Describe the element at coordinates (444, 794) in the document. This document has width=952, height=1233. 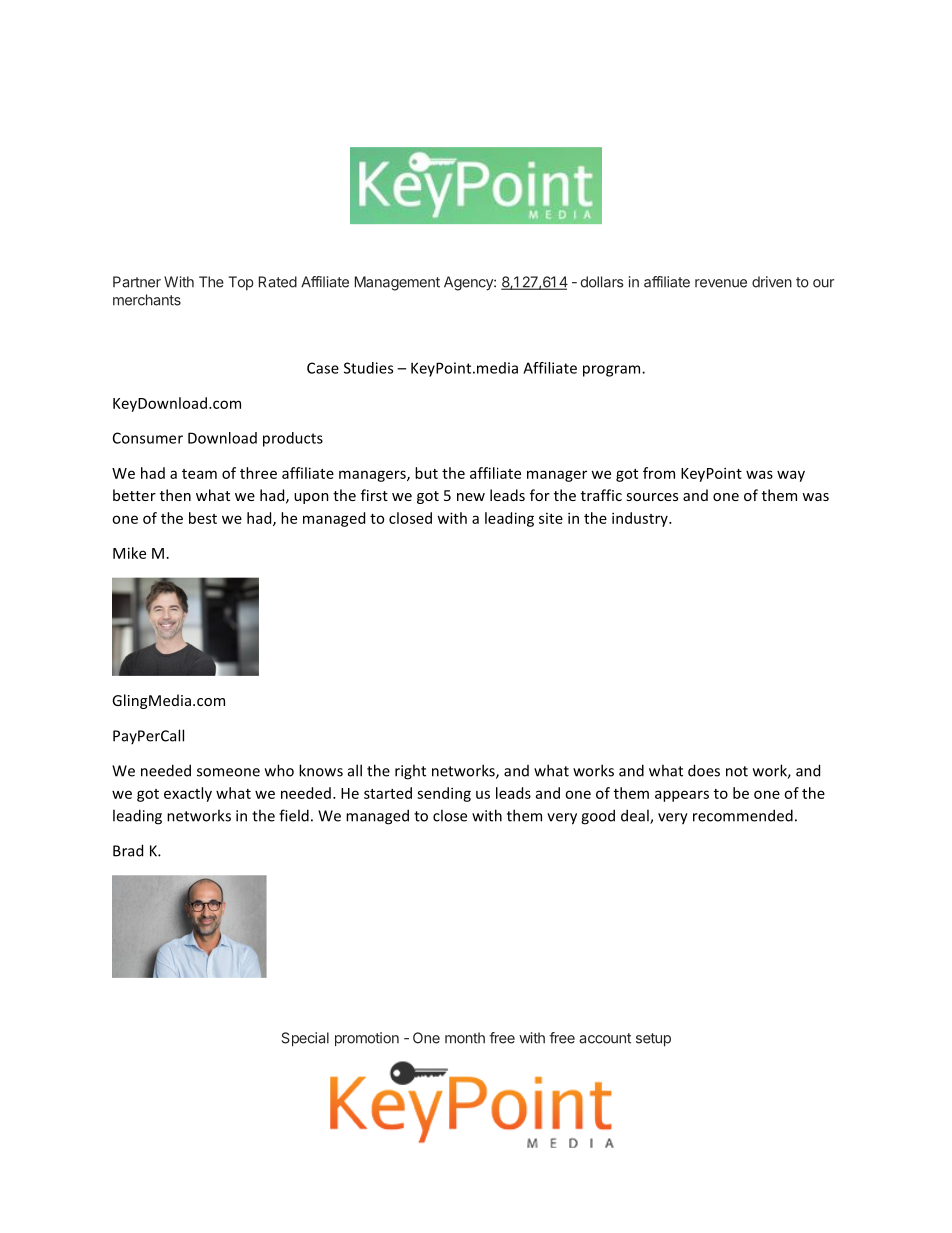
I see `sending` at that location.
